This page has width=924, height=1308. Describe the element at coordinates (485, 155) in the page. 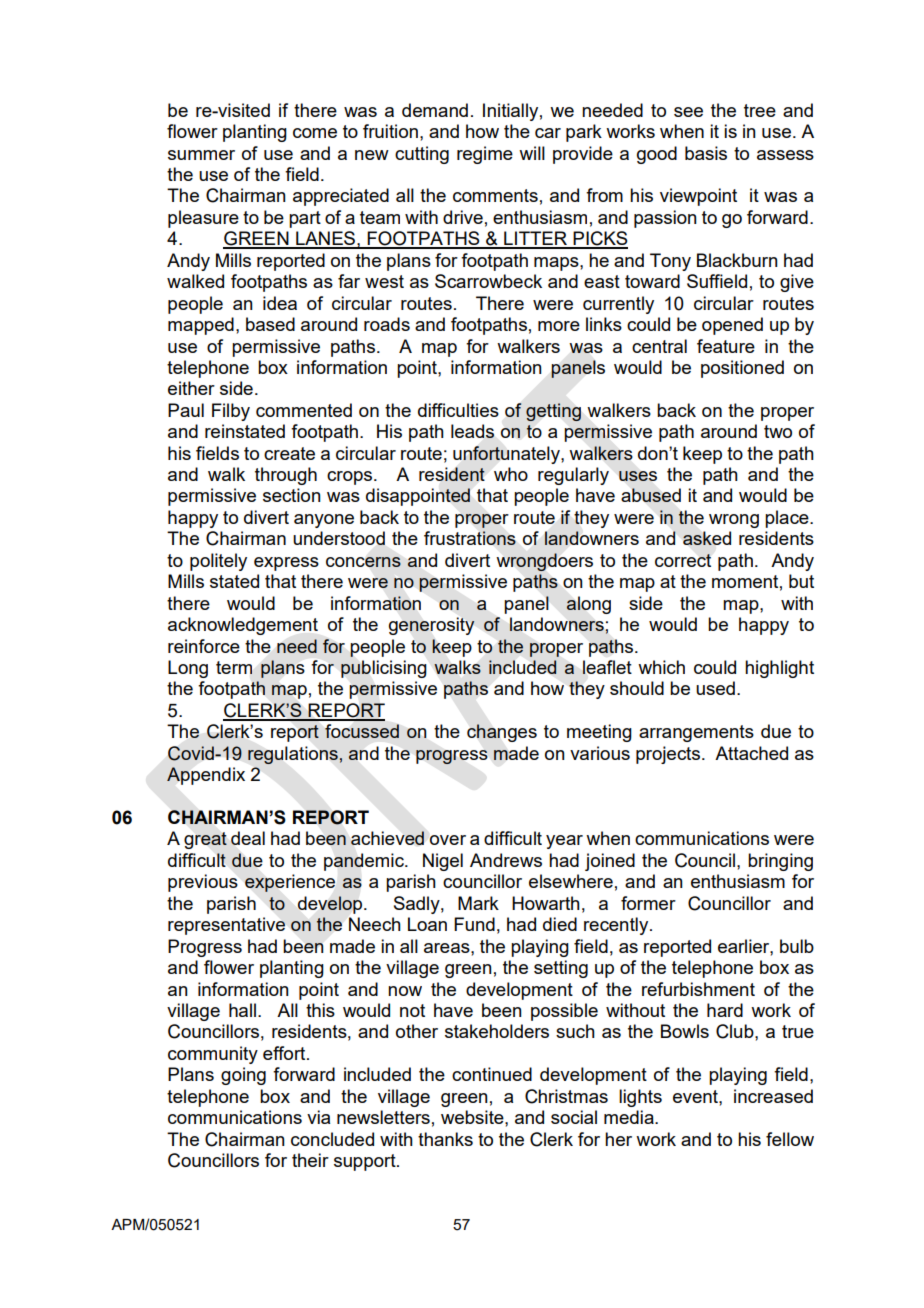

I see `regime` at that location.
